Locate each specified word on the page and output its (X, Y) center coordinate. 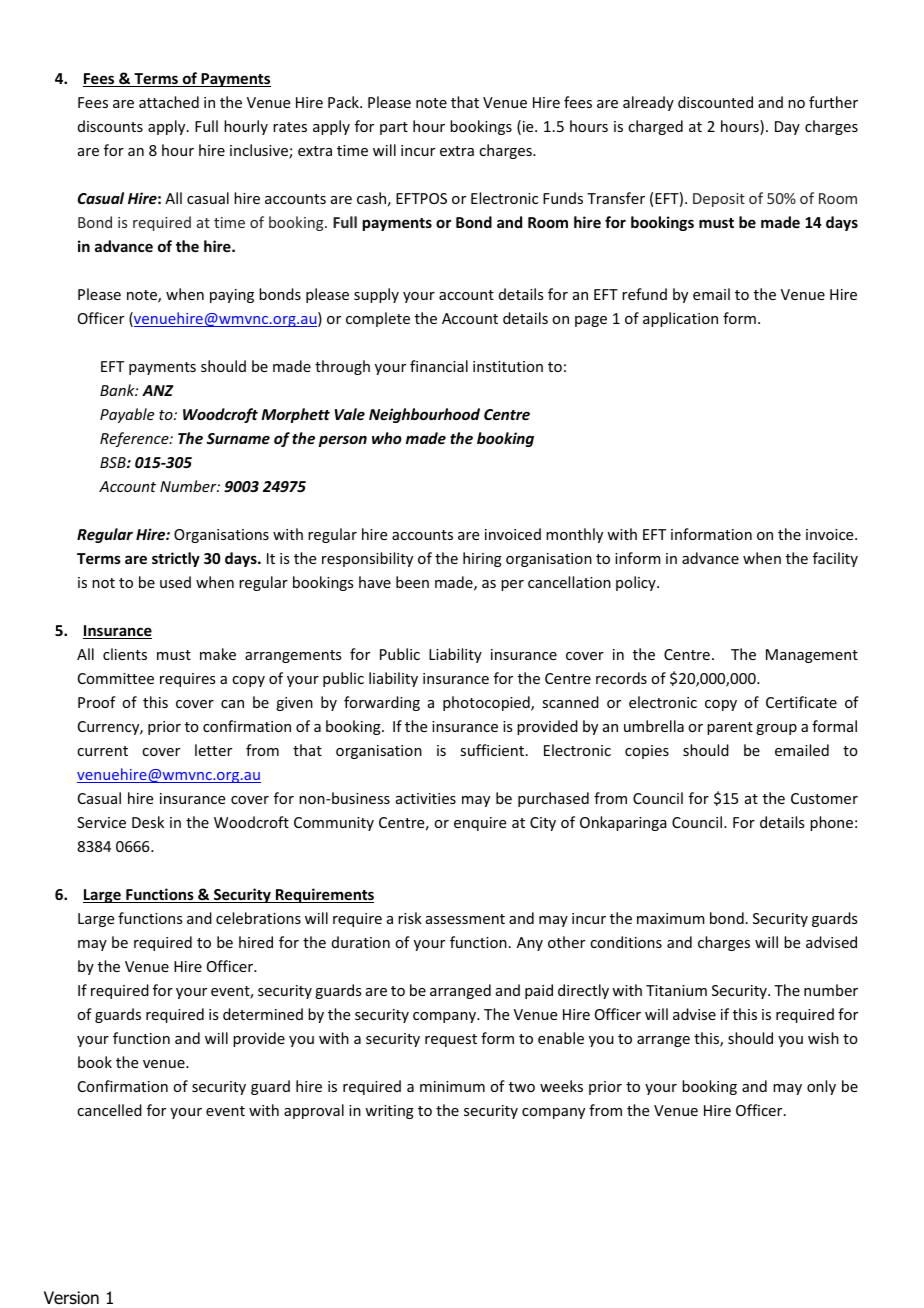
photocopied (487, 703)
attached (169, 102)
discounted (715, 102)
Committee (116, 678)
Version (71, 1298)
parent (730, 728)
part (394, 128)
